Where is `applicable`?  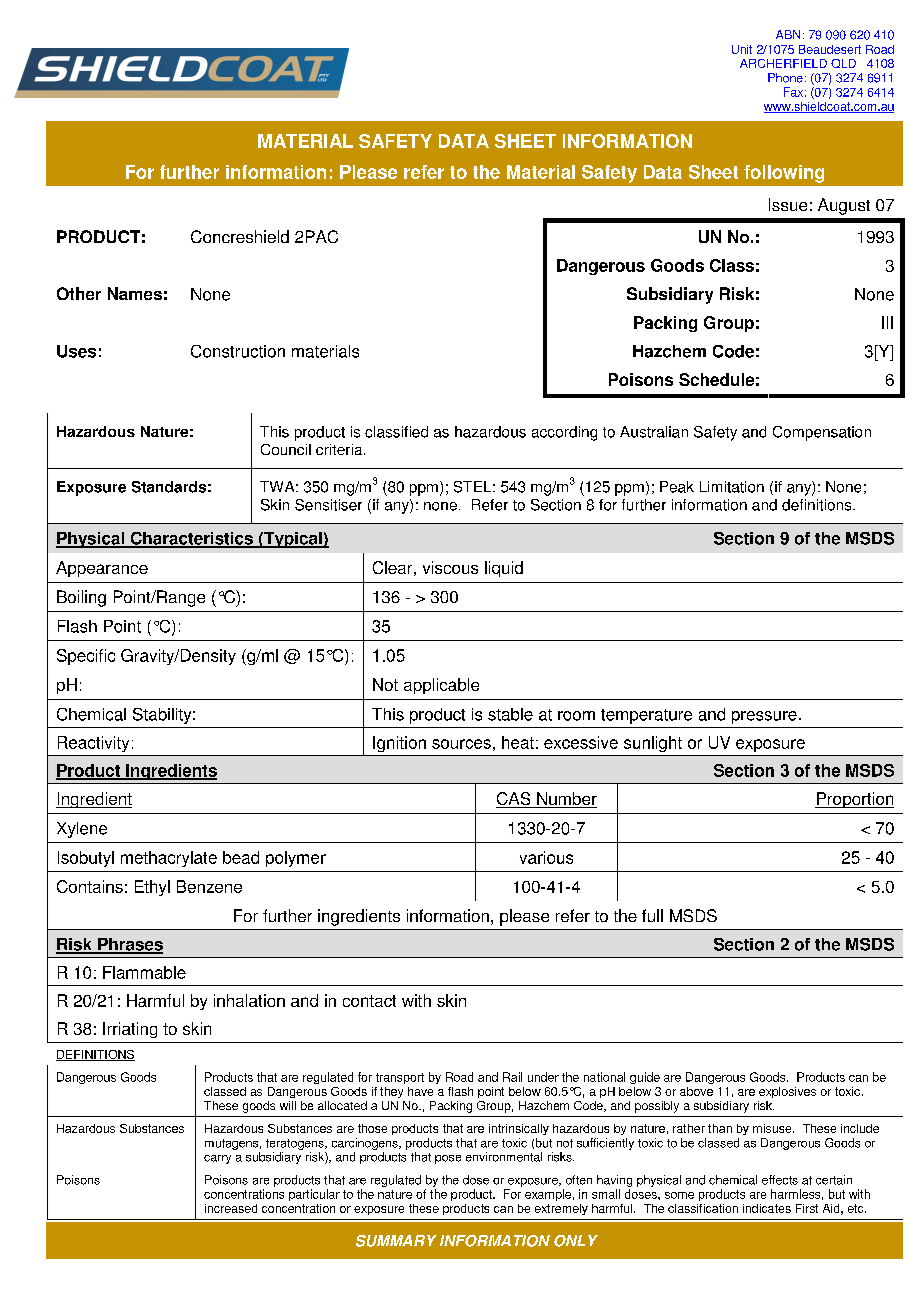 applicable is located at coordinates (441, 686).
